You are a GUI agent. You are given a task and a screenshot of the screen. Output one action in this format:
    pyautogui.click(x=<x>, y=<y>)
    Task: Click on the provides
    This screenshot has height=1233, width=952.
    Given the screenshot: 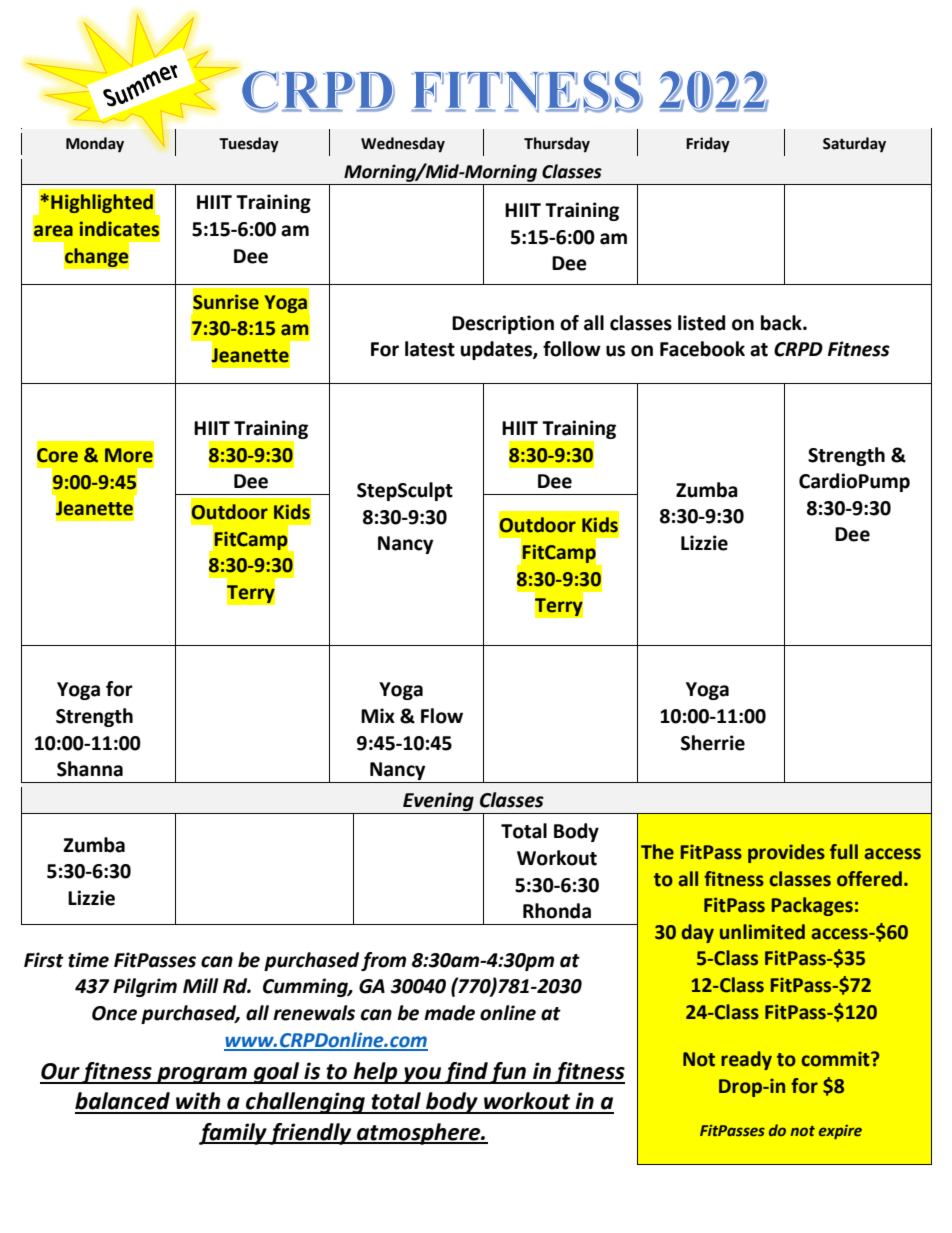 What is the action you would take?
    pyautogui.click(x=786, y=853)
